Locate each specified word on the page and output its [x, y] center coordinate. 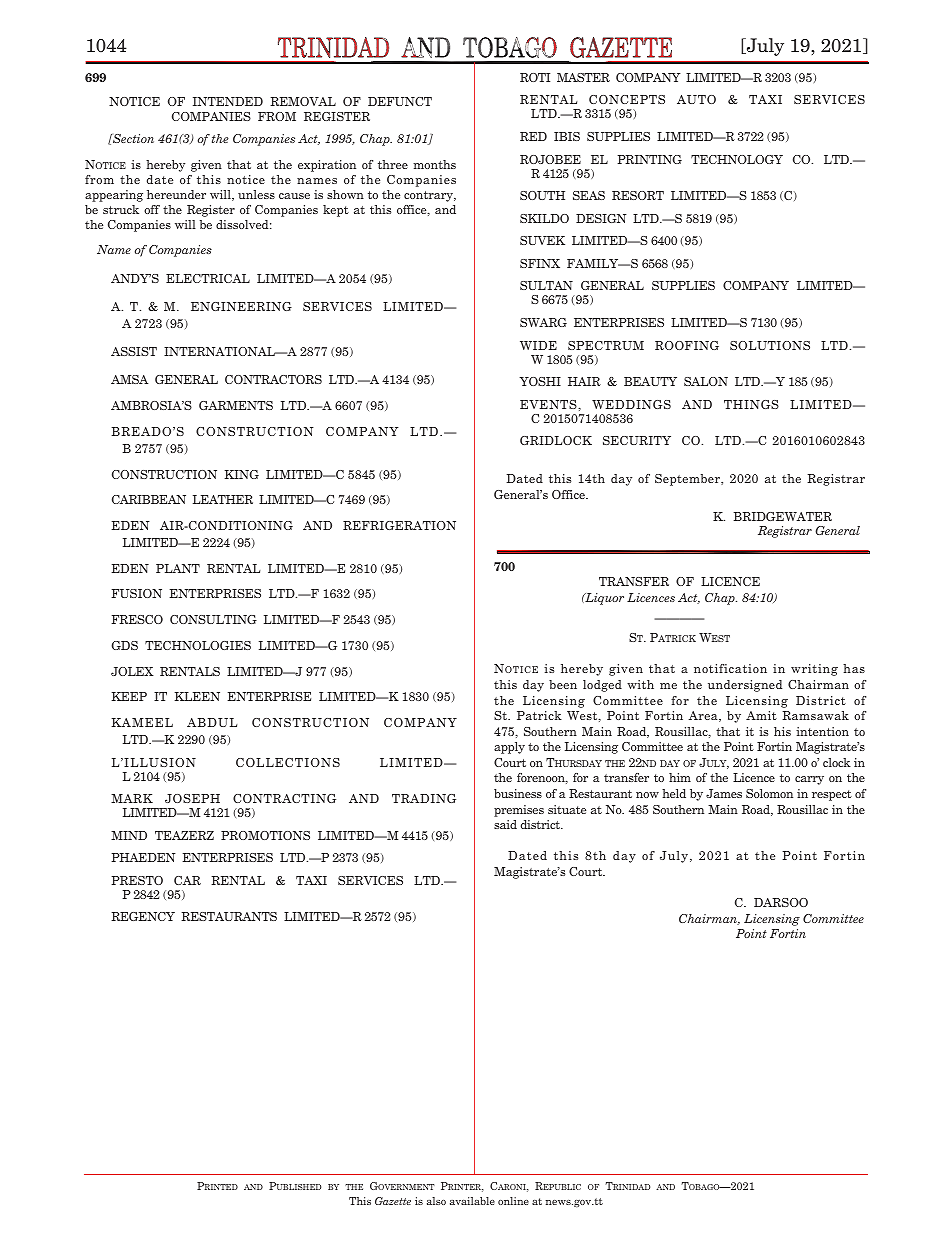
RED [533, 136]
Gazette [393, 1201]
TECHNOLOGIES [198, 645]
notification [730, 668]
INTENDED [228, 101]
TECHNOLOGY [737, 159]
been [563, 684]
